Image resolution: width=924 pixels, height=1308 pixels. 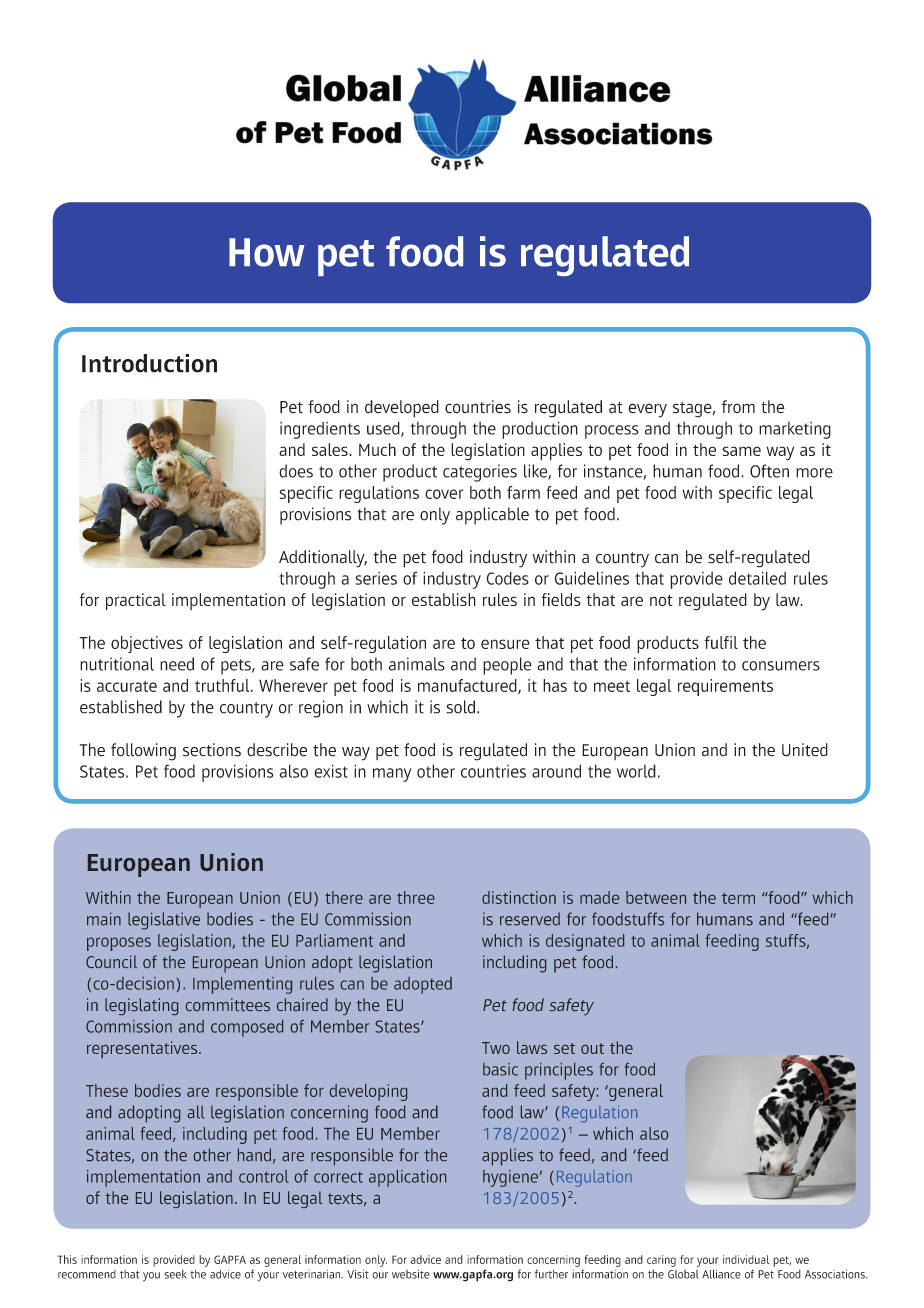 I want to click on seek, so click(x=175, y=1274).
